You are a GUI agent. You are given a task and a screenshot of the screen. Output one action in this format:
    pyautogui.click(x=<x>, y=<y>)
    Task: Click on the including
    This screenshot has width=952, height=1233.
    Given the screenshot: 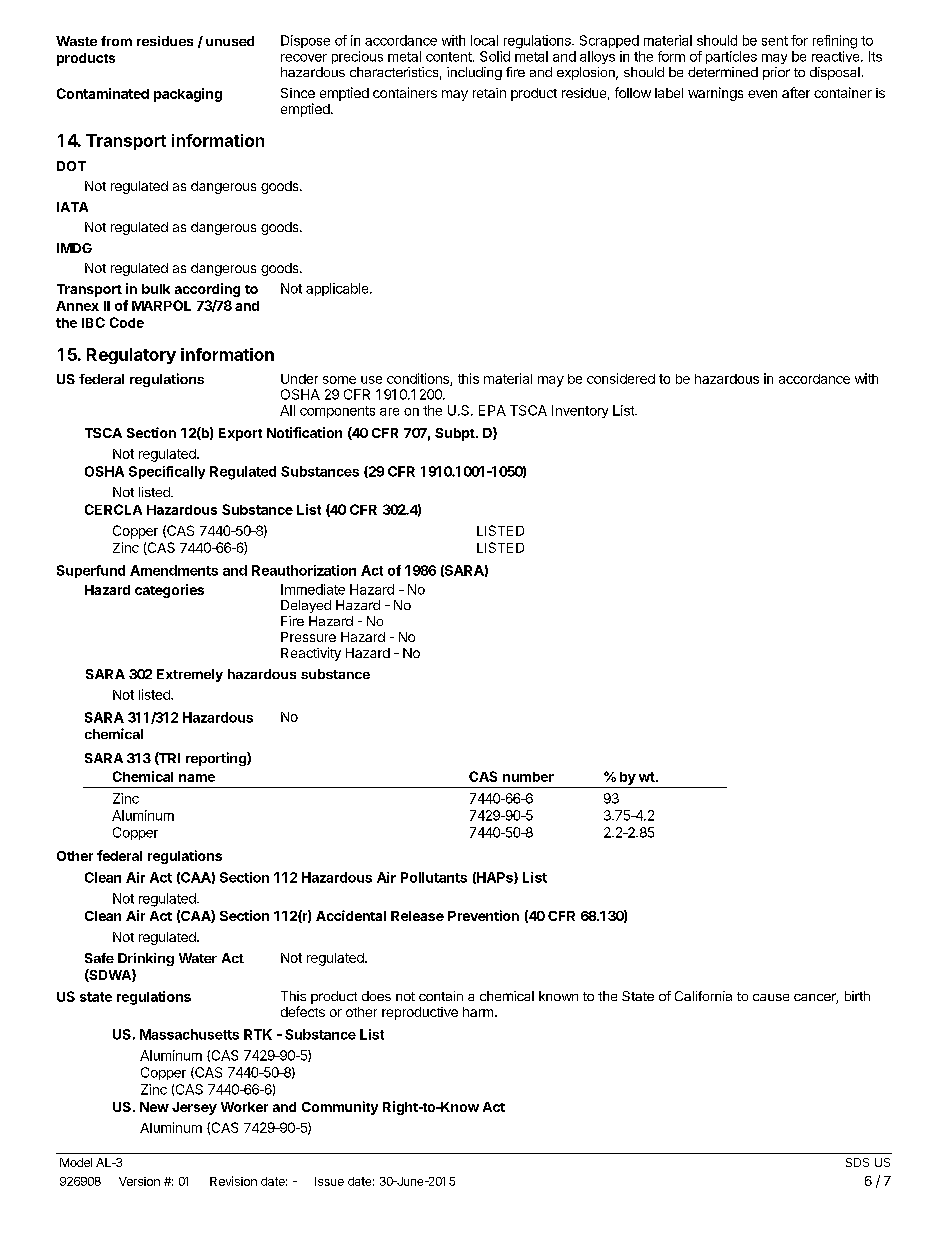 What is the action you would take?
    pyautogui.click(x=474, y=73)
